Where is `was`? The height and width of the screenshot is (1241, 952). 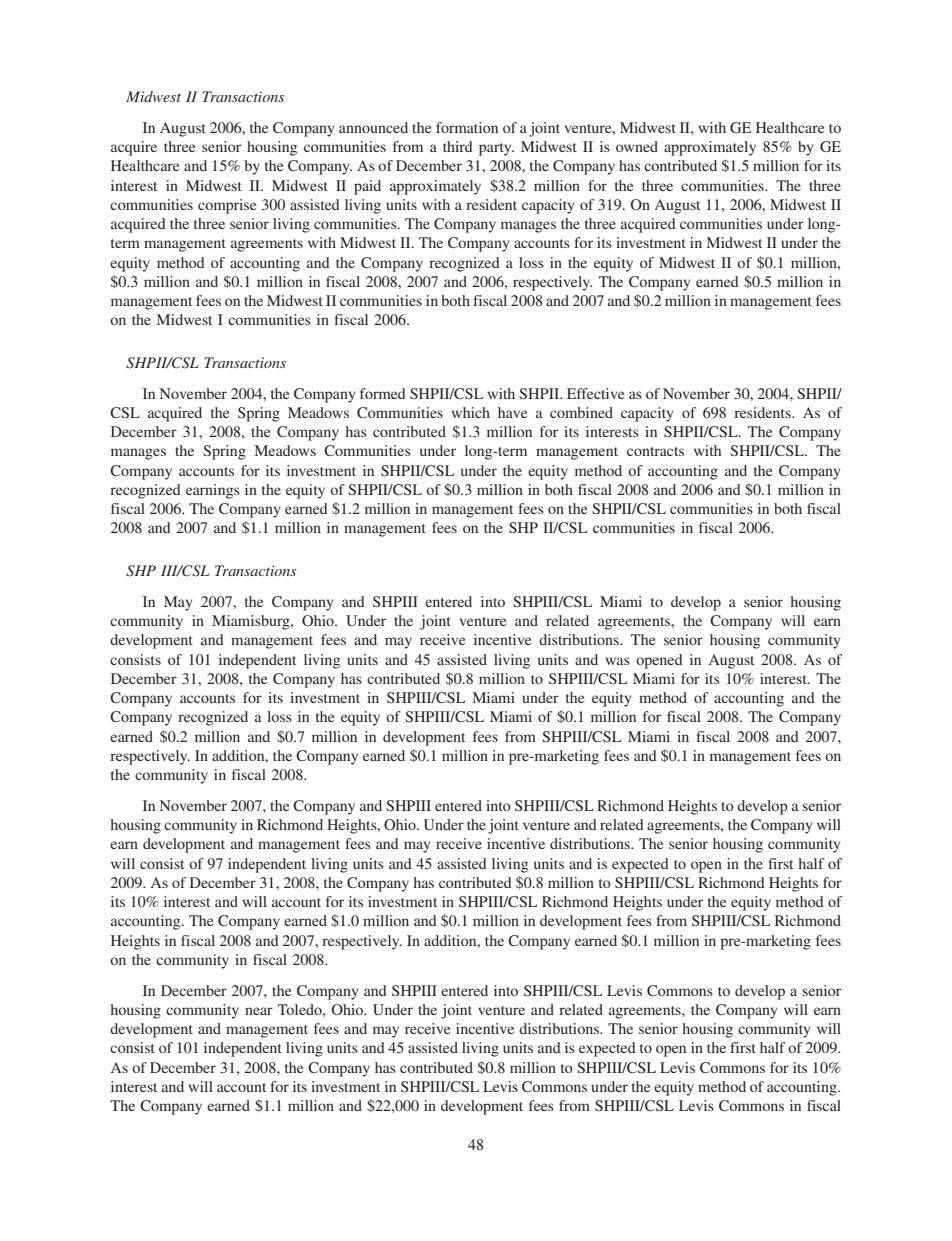
was is located at coordinates (617, 661).
